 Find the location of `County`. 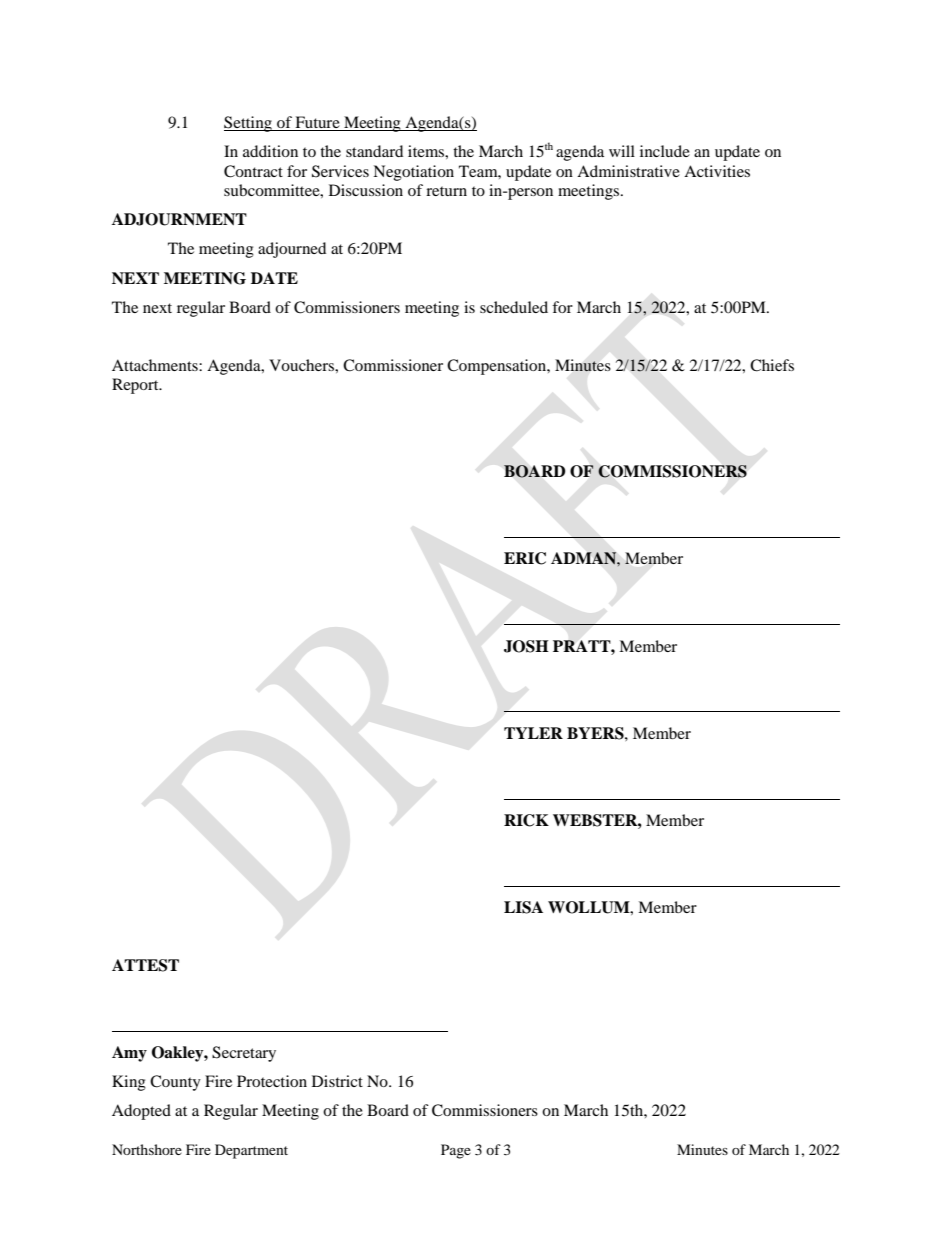

County is located at coordinates (175, 1083).
